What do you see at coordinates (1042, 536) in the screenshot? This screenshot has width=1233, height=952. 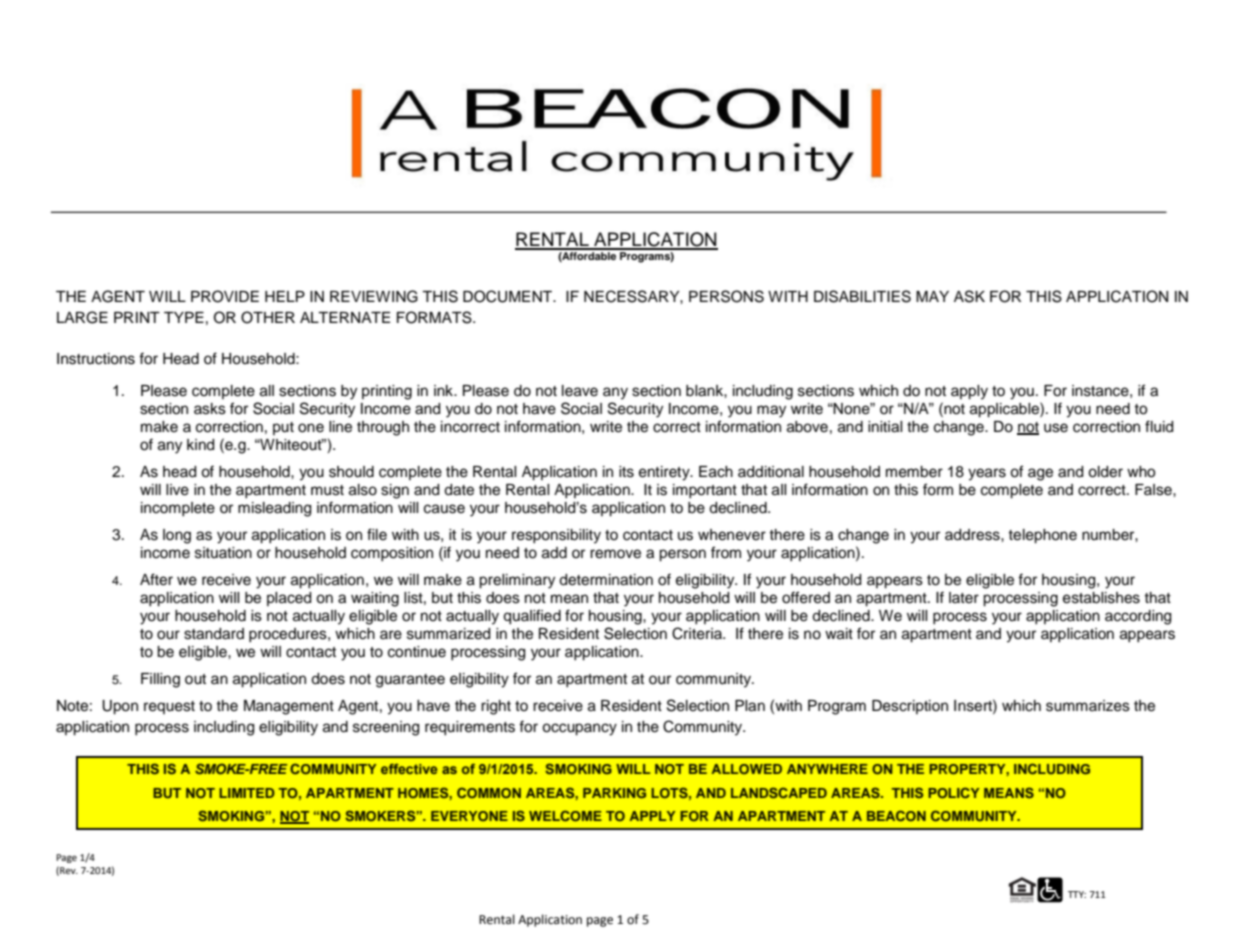 I see `telephone` at bounding box center [1042, 536].
